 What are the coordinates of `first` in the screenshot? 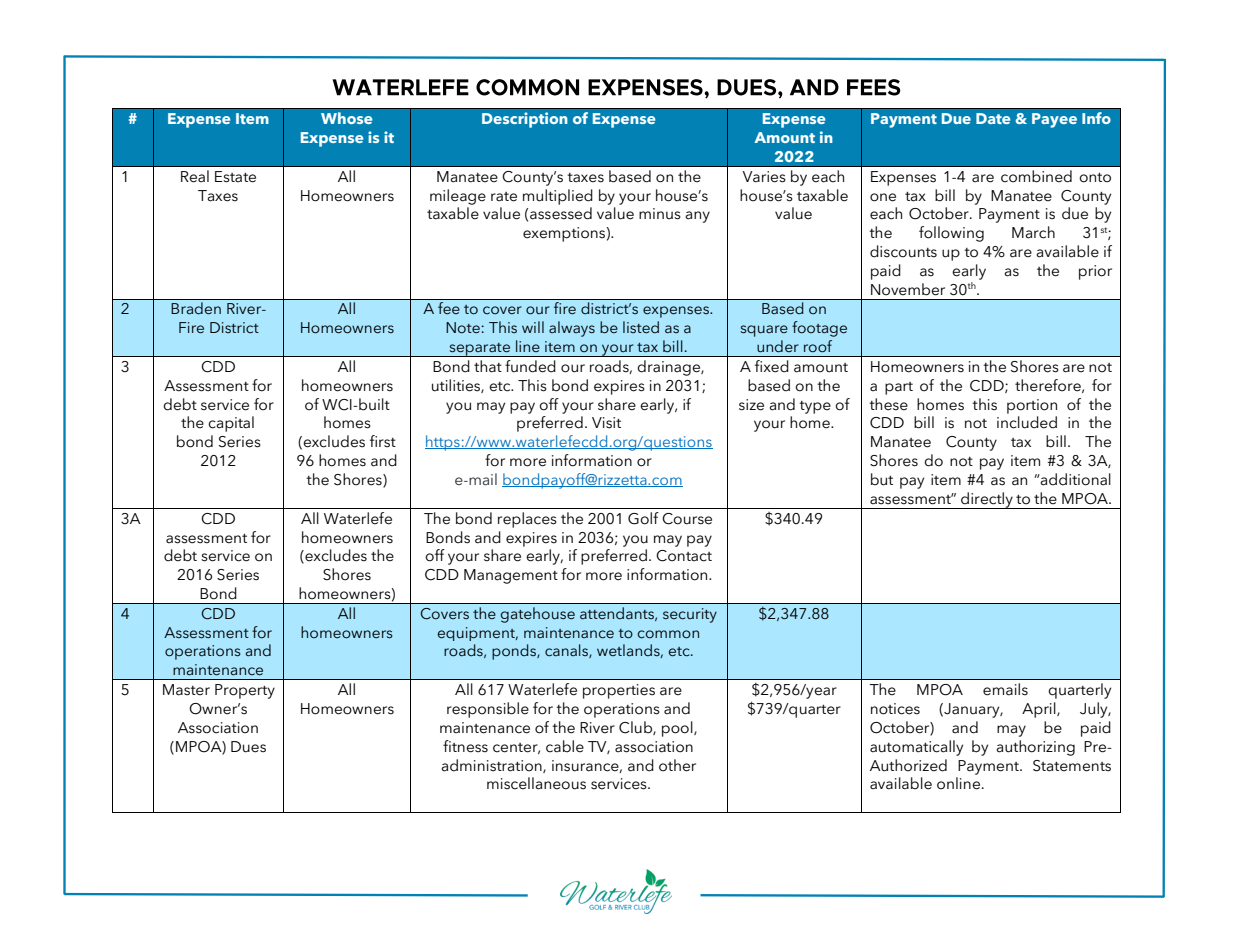 It's located at (383, 441).
